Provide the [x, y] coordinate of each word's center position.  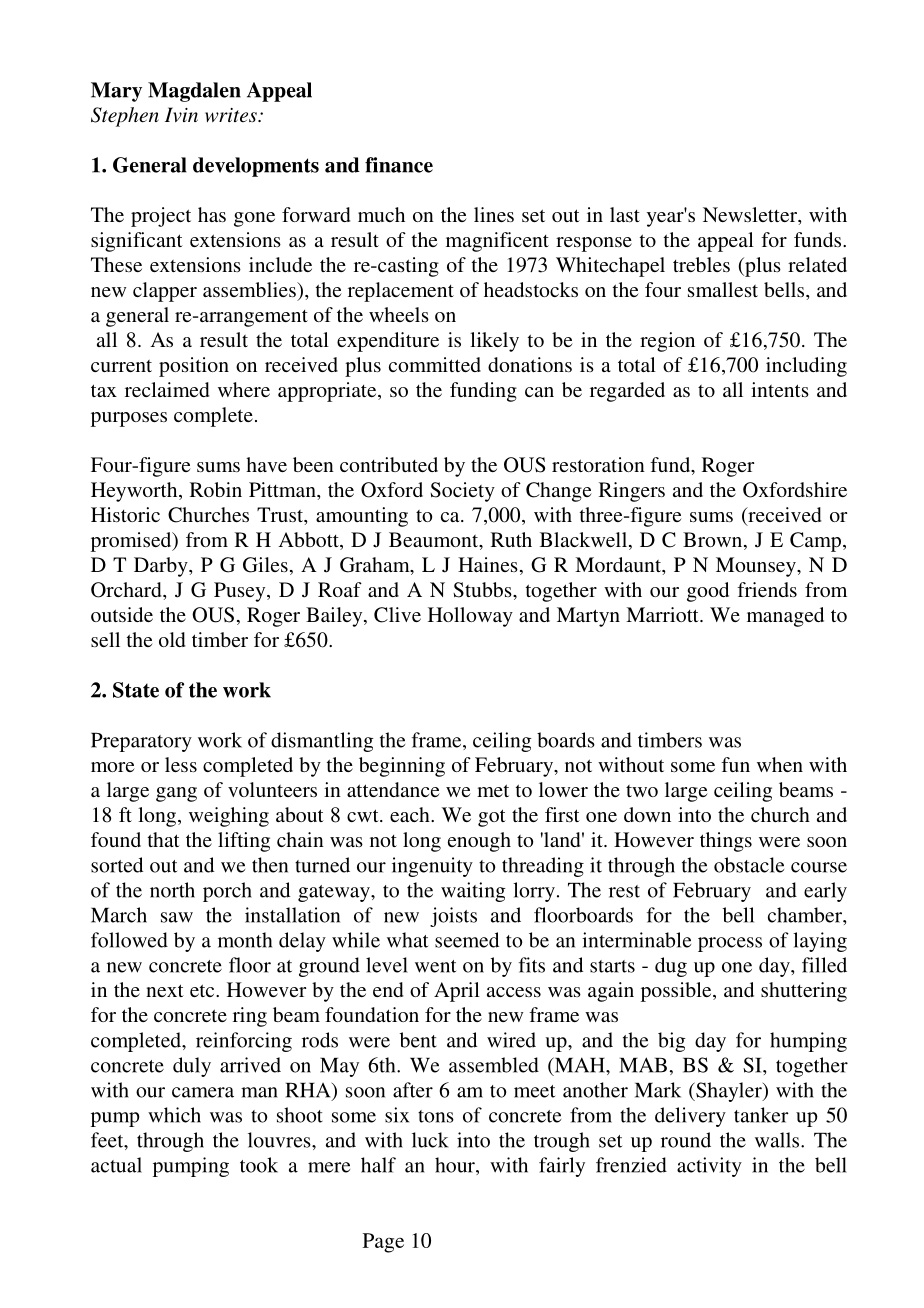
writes [232, 115]
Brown [714, 541]
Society [462, 492]
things [726, 842]
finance [399, 165]
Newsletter [751, 214]
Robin [216, 489]
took [259, 1165]
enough [479, 842]
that [164, 839]
